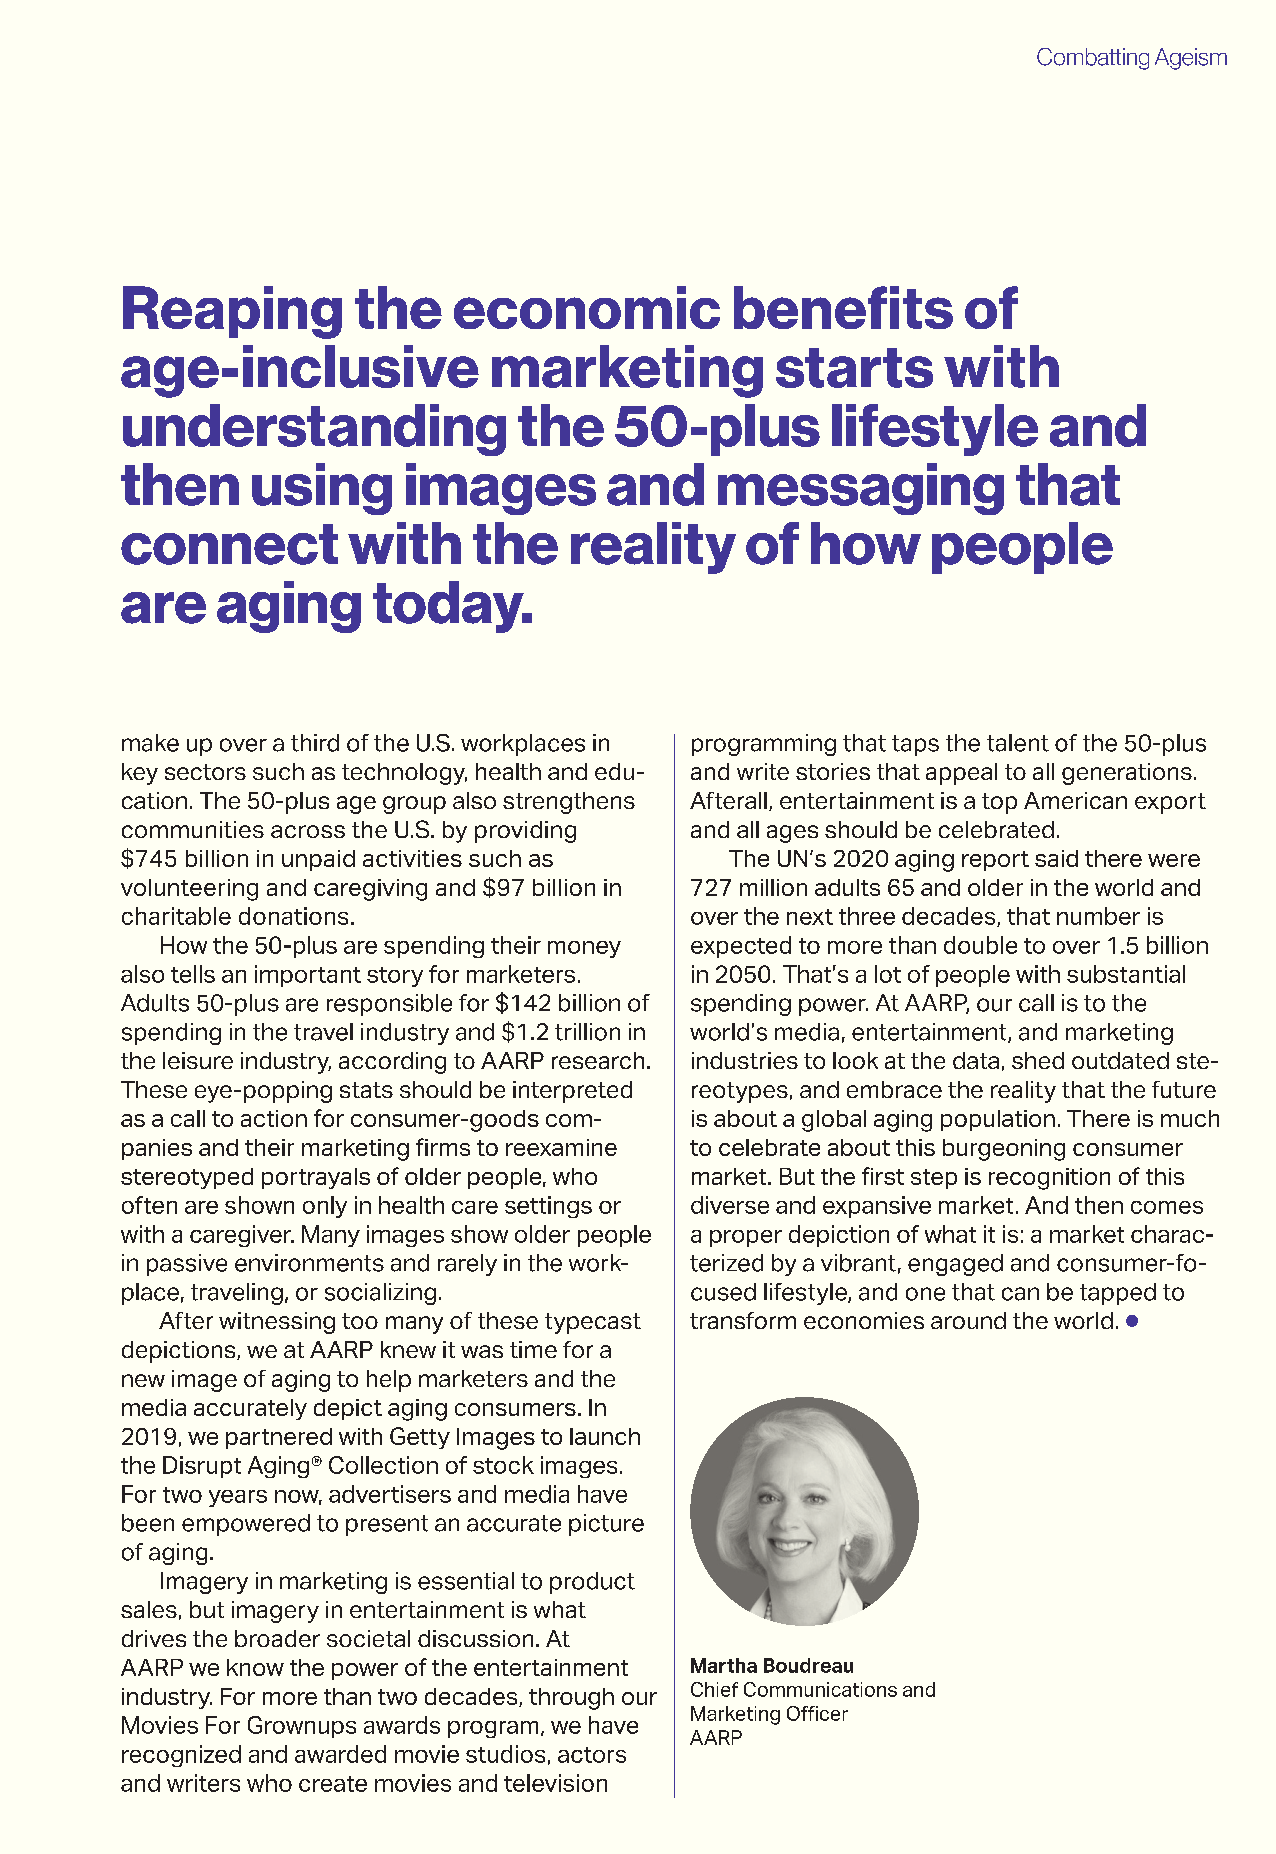 The image size is (1276, 1854). Describe the element at coordinates (1093, 59) in the screenshot. I see `Combatting` at that location.
